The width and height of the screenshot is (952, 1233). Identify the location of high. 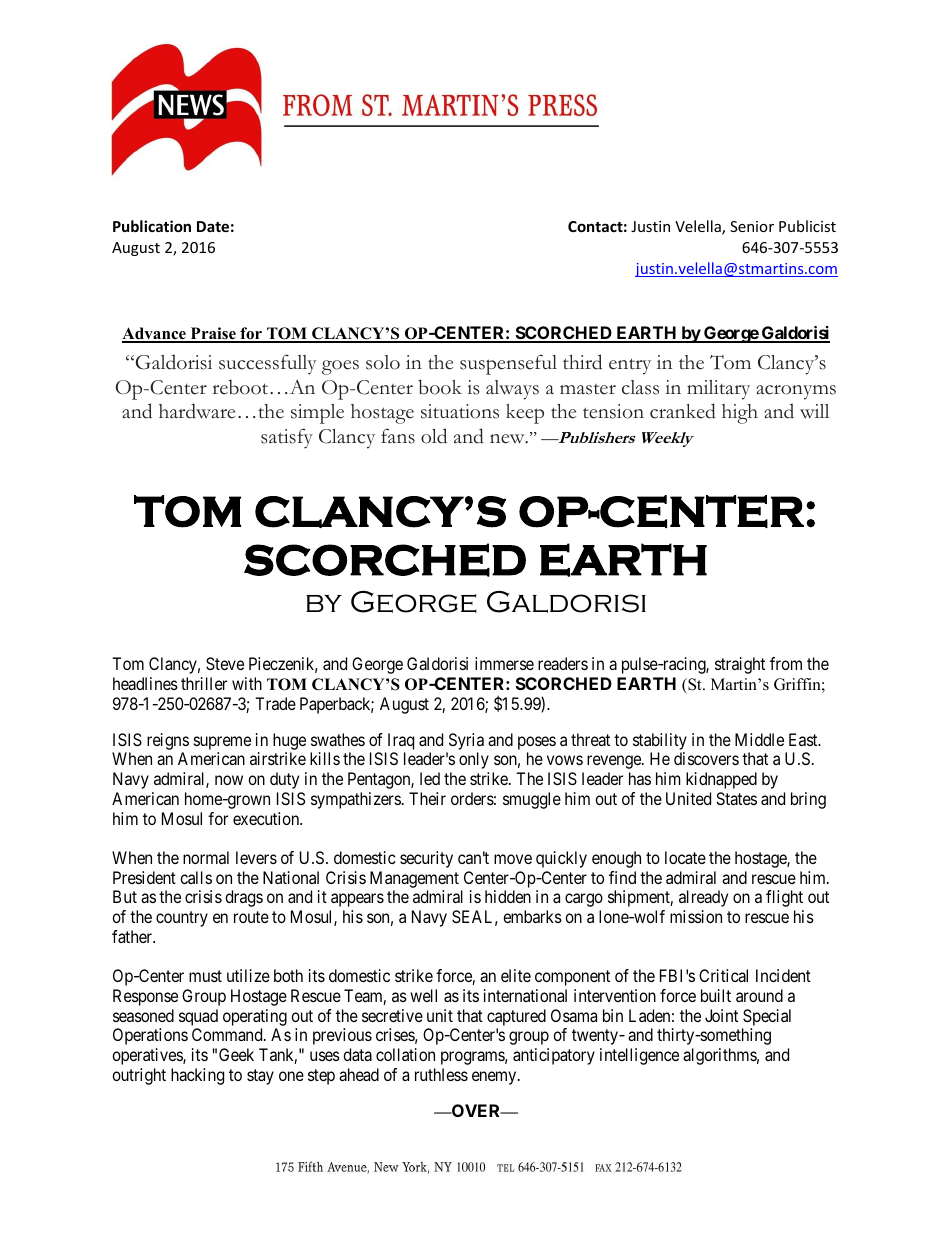
(740, 414).
